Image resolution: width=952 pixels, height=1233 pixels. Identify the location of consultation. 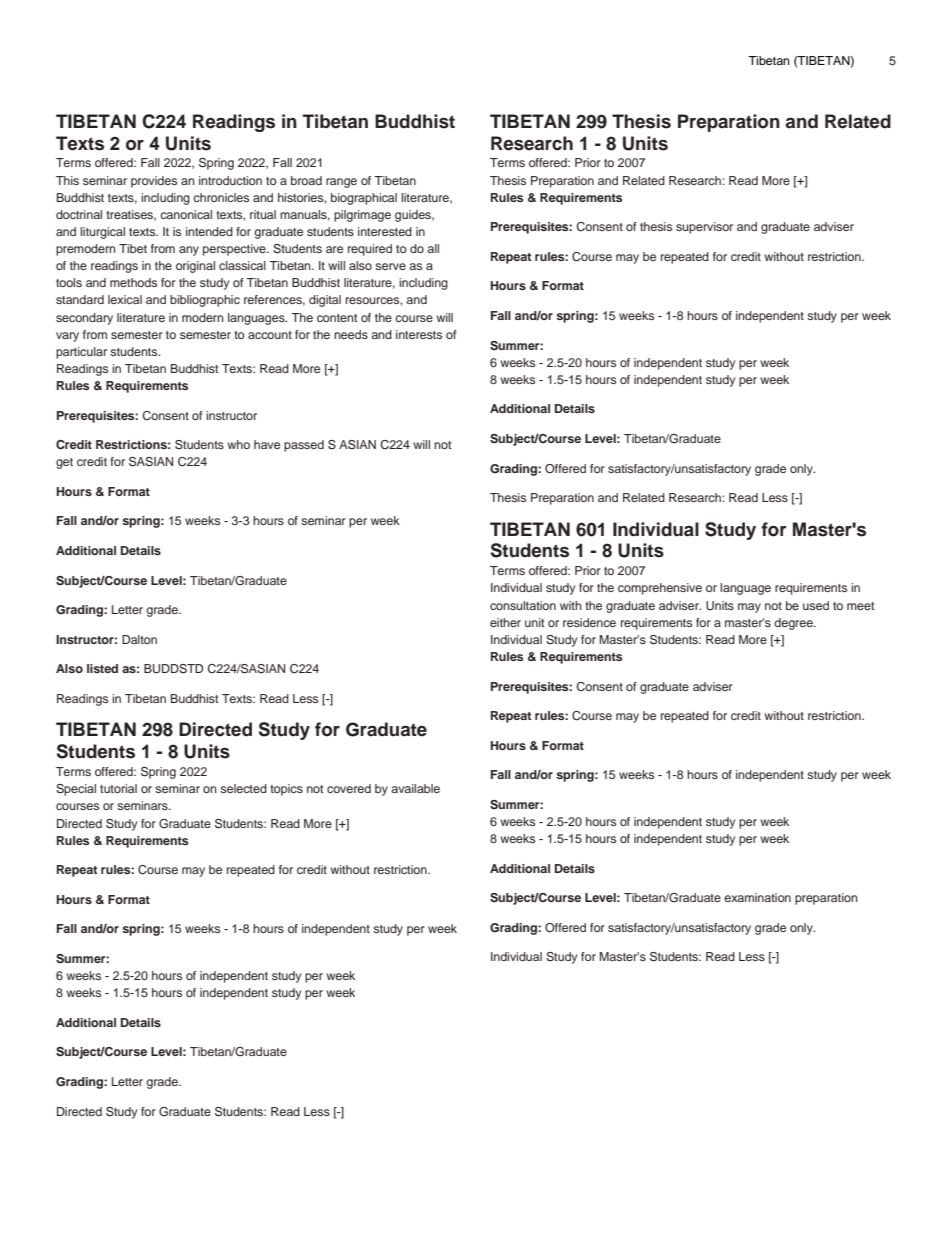
(523, 605).
